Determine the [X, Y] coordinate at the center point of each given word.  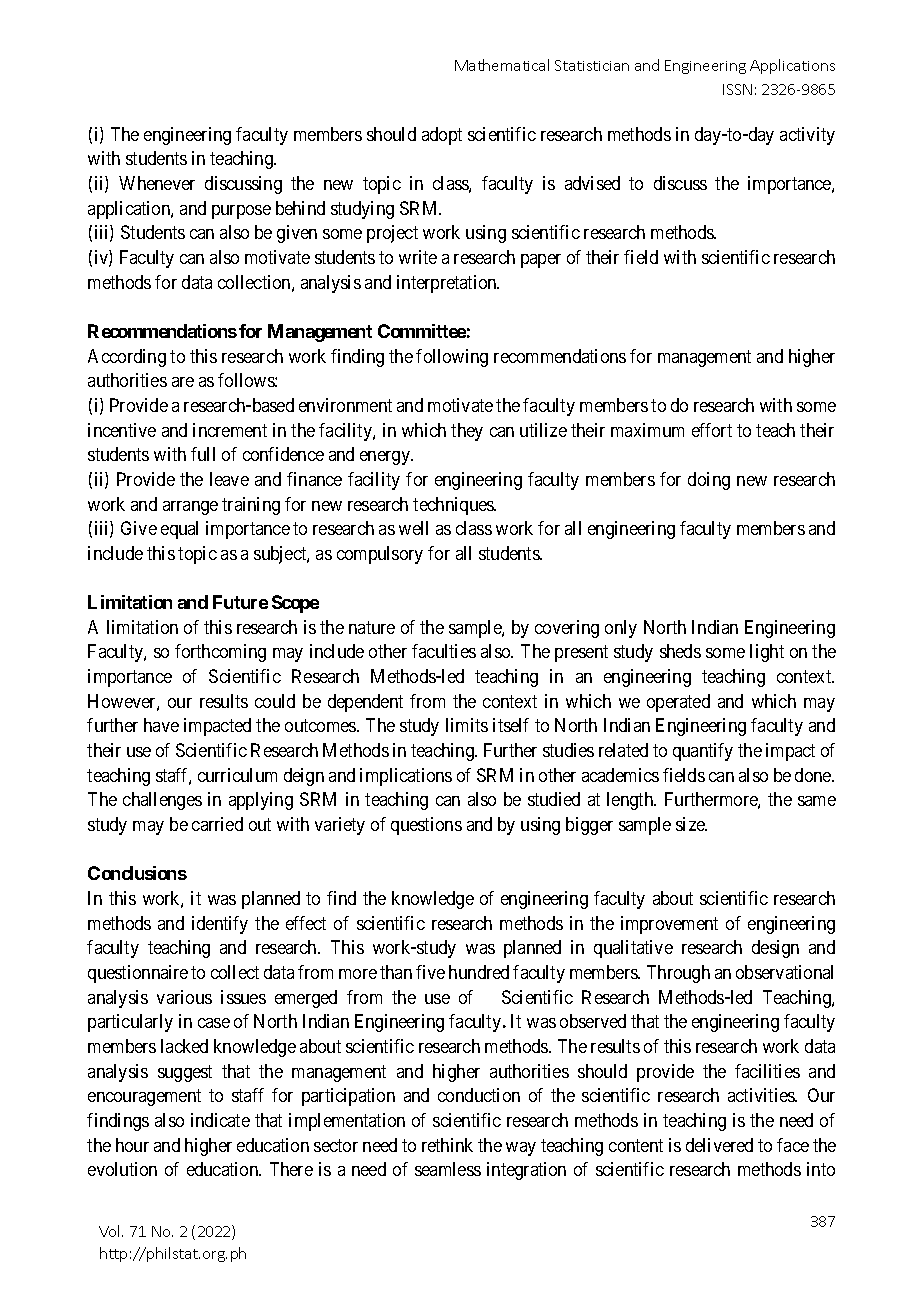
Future [240, 602]
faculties [444, 651]
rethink [447, 1145]
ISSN [737, 89]
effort [712, 430]
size [691, 824]
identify [220, 925]
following [452, 358]
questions [426, 826]
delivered [719, 1145]
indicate [220, 1120]
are [183, 382]
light [767, 653]
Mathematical [502, 65]
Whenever [157, 183]
